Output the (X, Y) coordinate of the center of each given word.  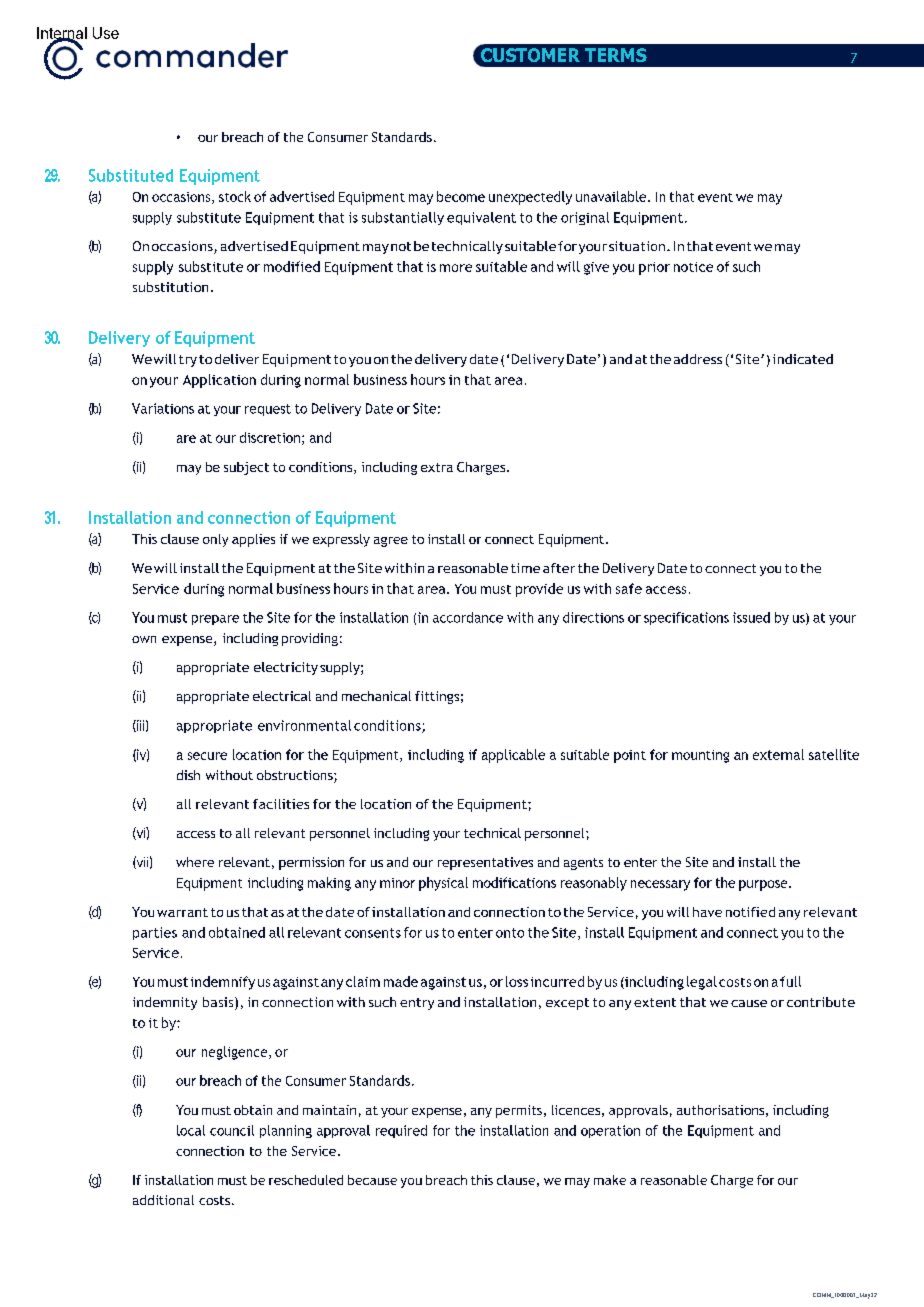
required (401, 1131)
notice (693, 267)
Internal (62, 34)
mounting (700, 756)
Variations (163, 408)
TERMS (616, 55)
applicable (513, 756)
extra (437, 467)
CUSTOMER (530, 55)
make (610, 1180)
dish (188, 775)
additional (163, 1200)
